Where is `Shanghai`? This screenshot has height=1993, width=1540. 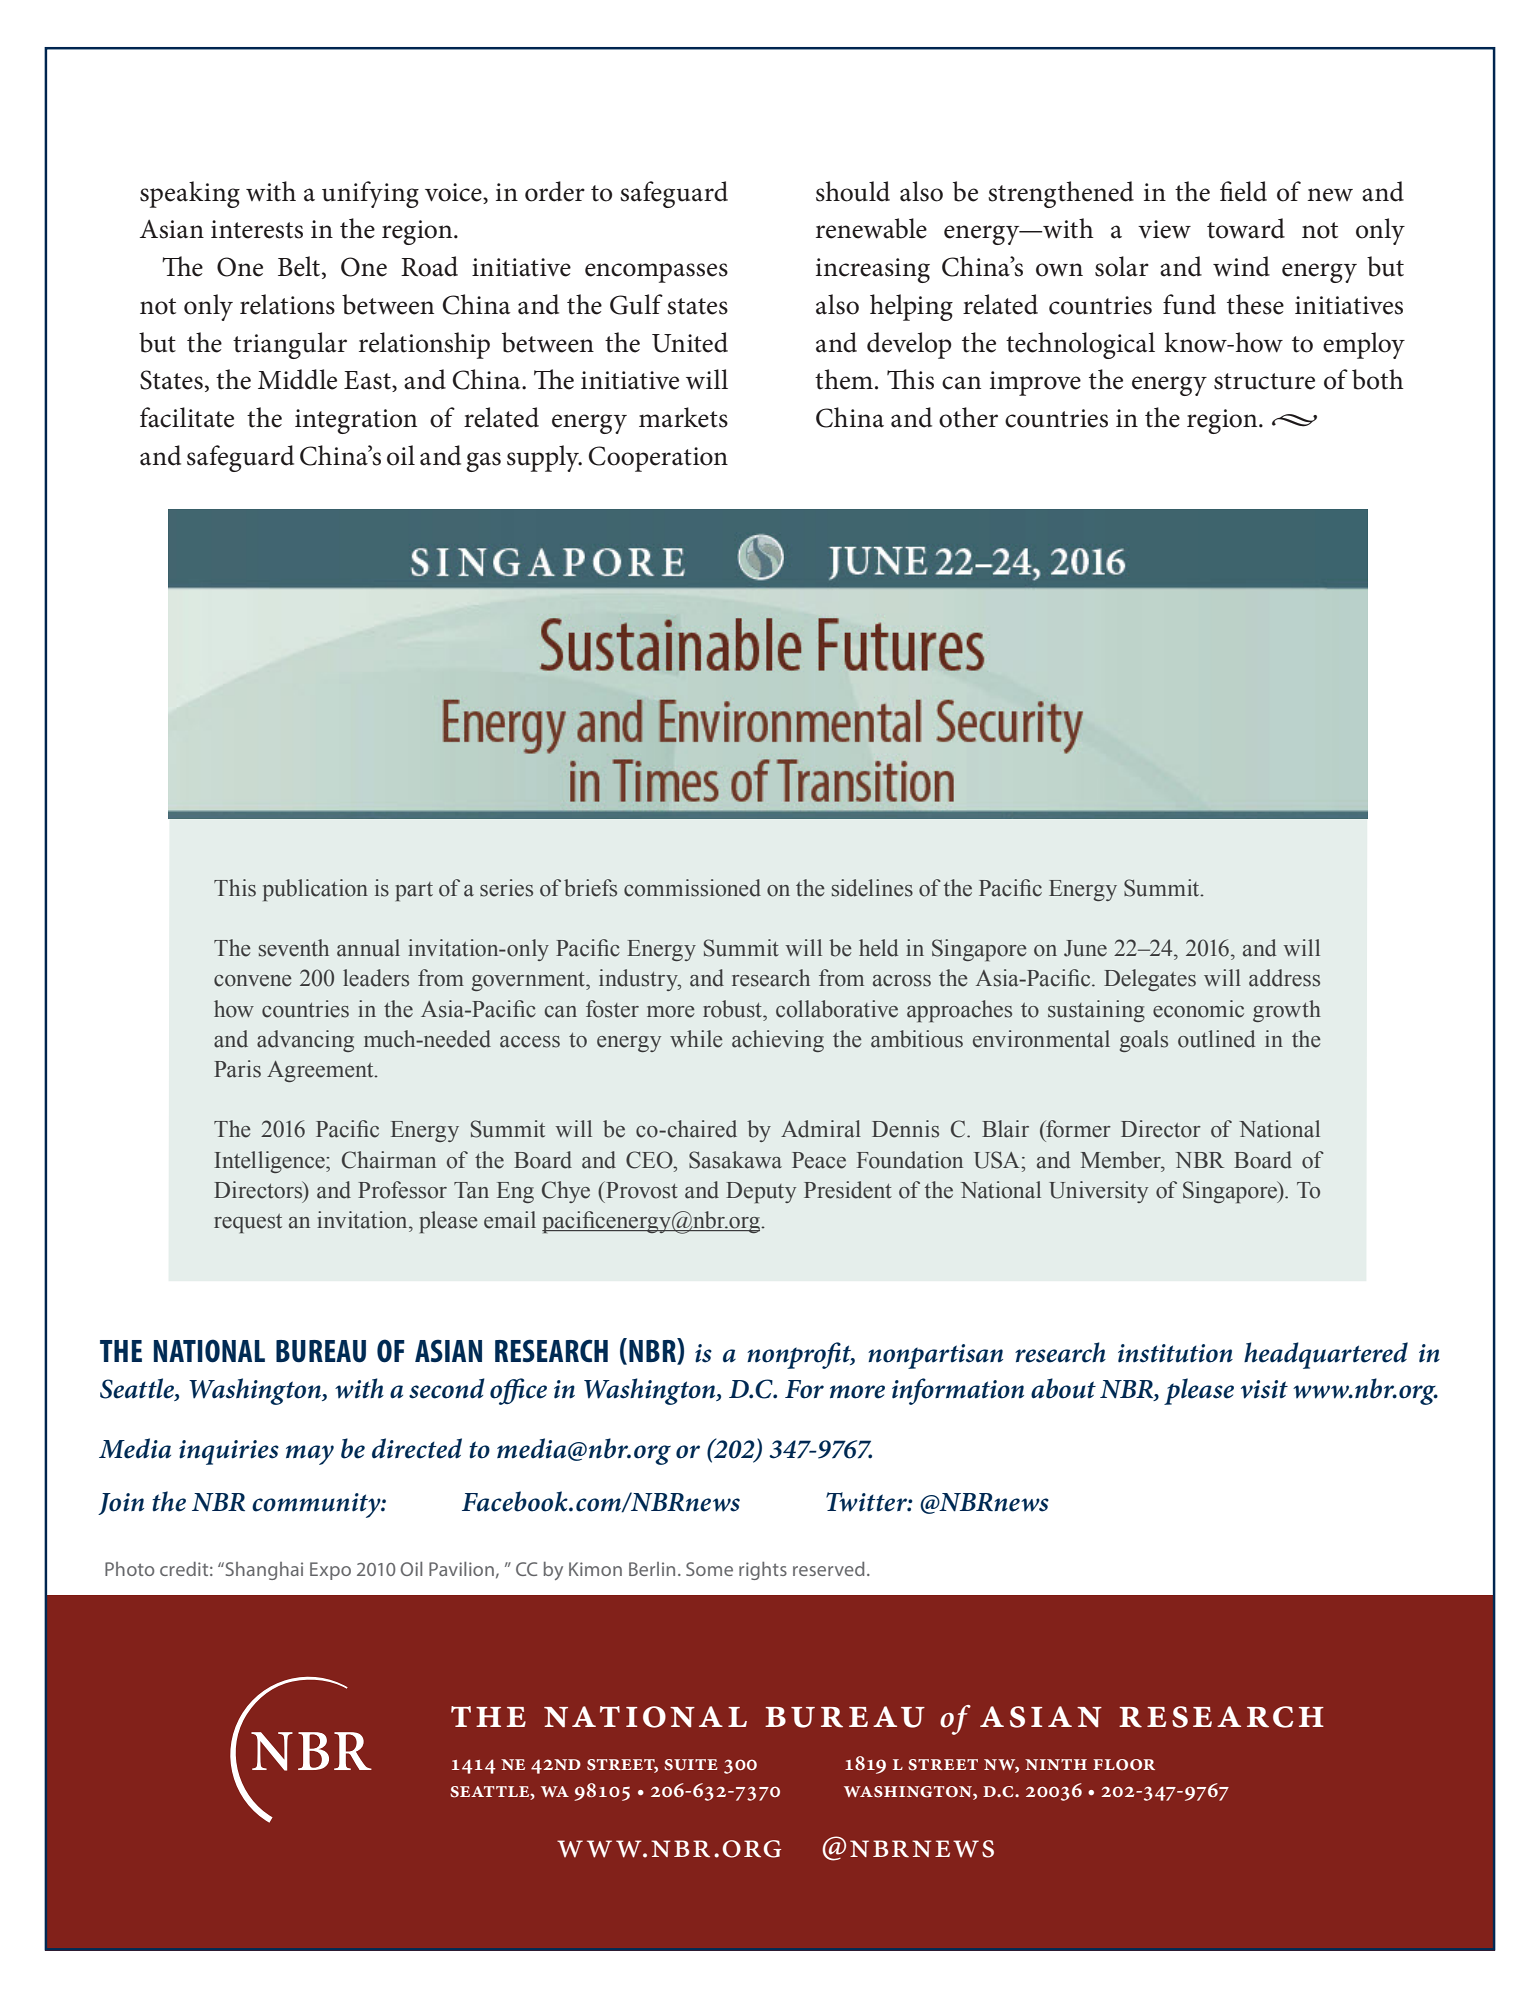 Shanghai is located at coordinates (263, 1571).
